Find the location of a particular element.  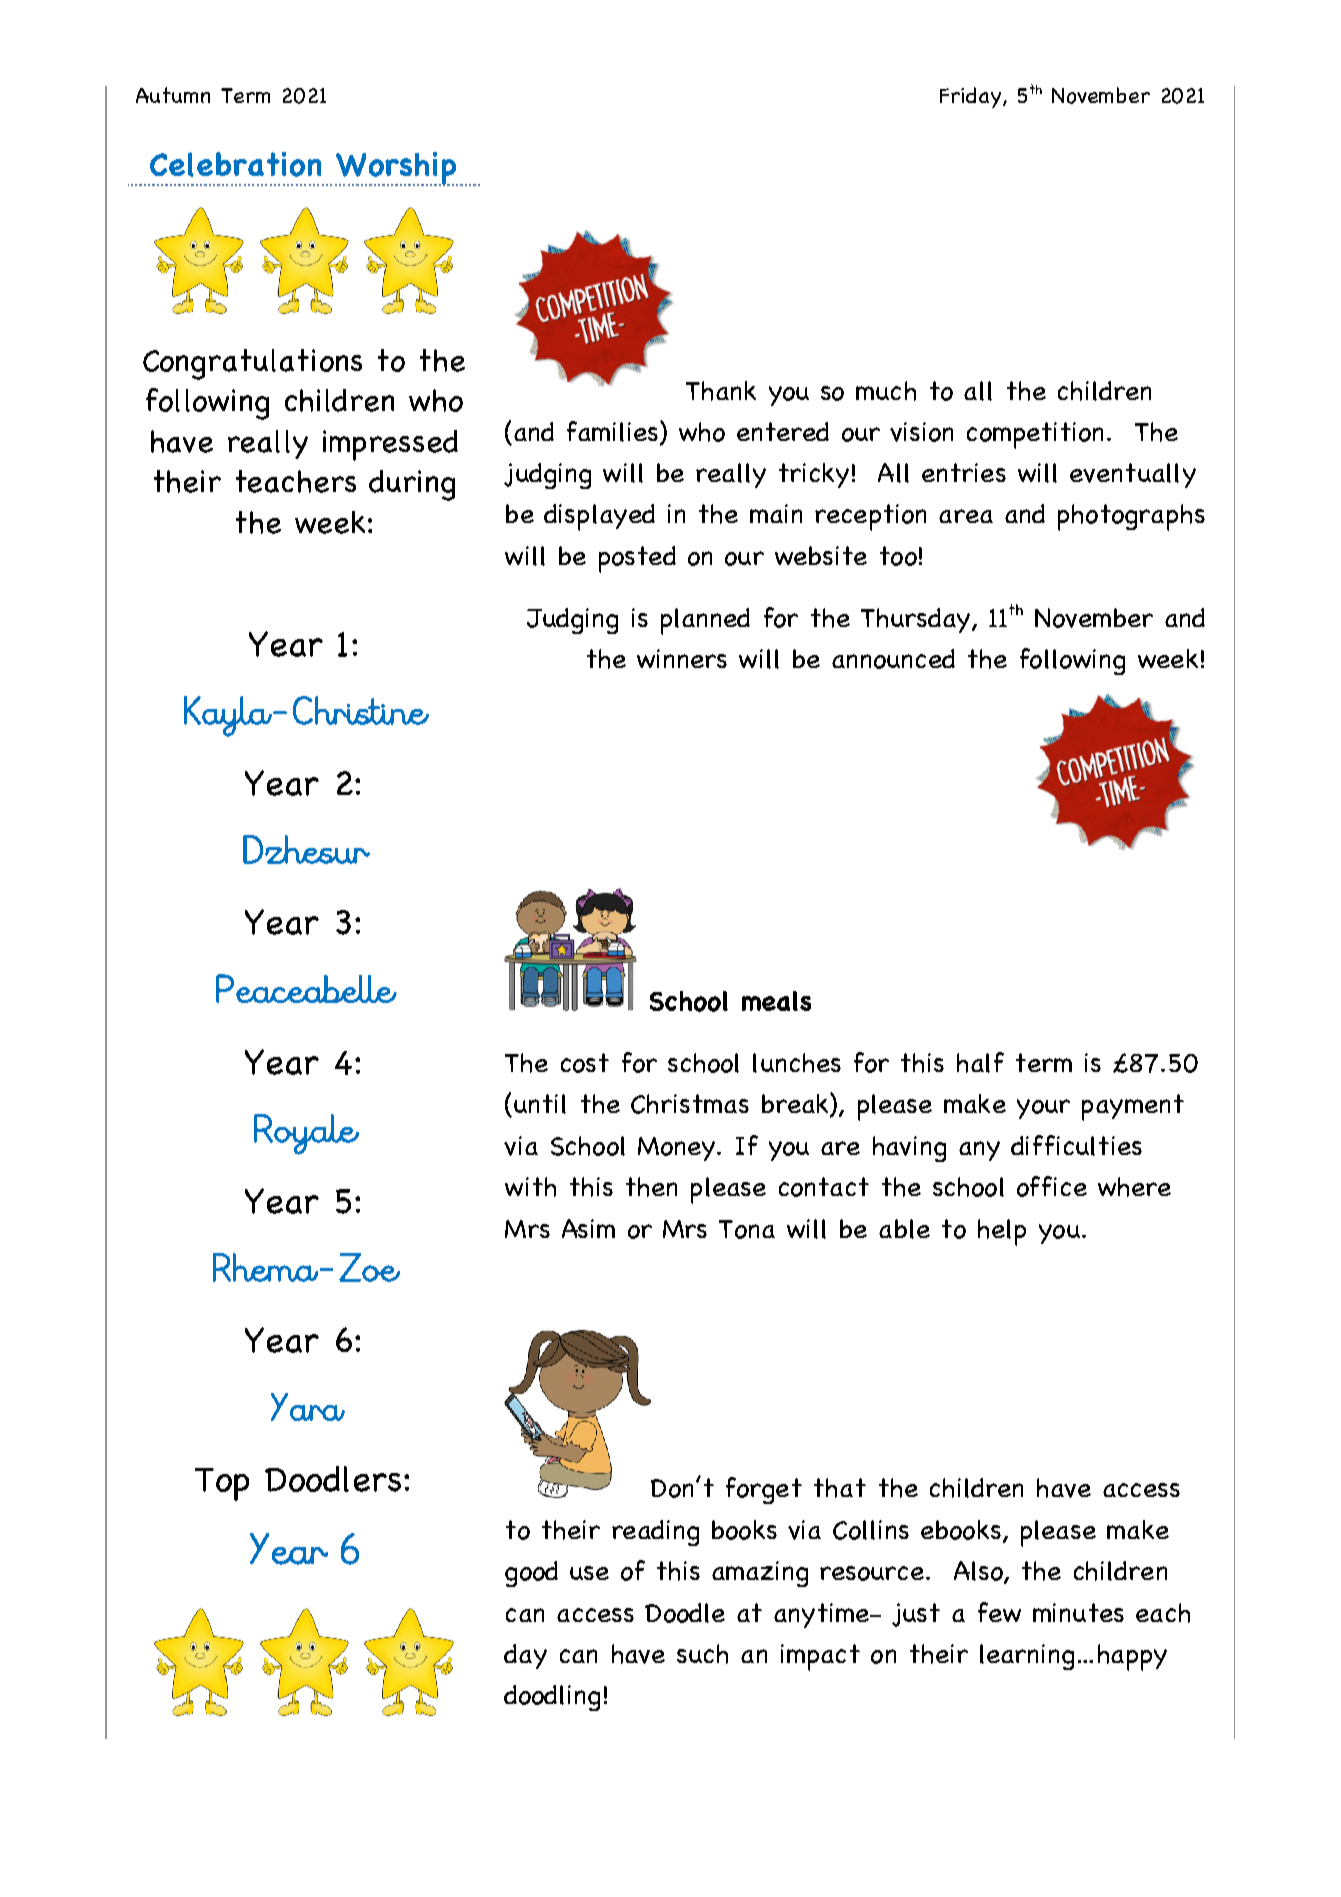

winners is located at coordinates (682, 658).
